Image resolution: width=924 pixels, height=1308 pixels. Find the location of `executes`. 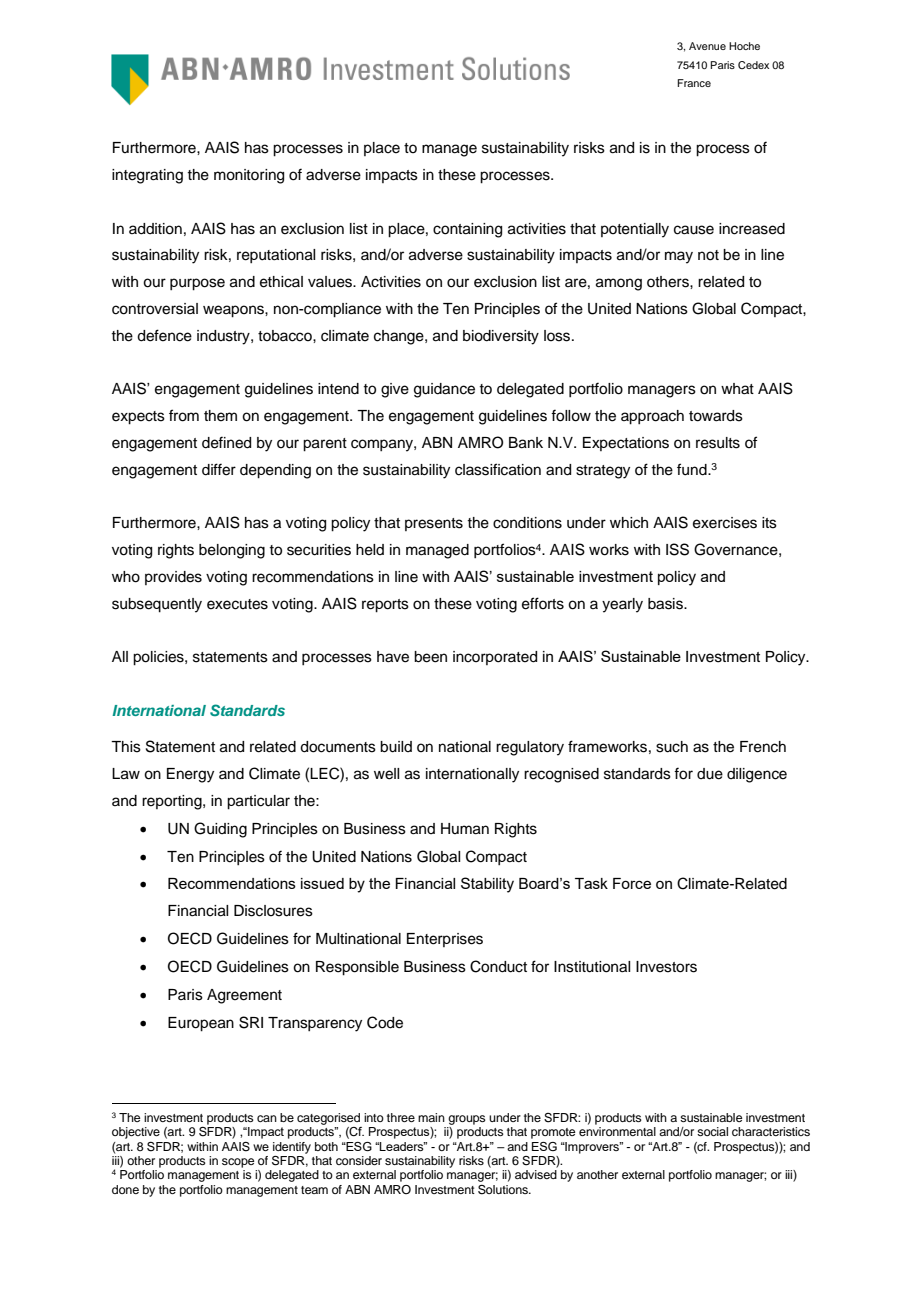

executes is located at coordinates (237, 604).
